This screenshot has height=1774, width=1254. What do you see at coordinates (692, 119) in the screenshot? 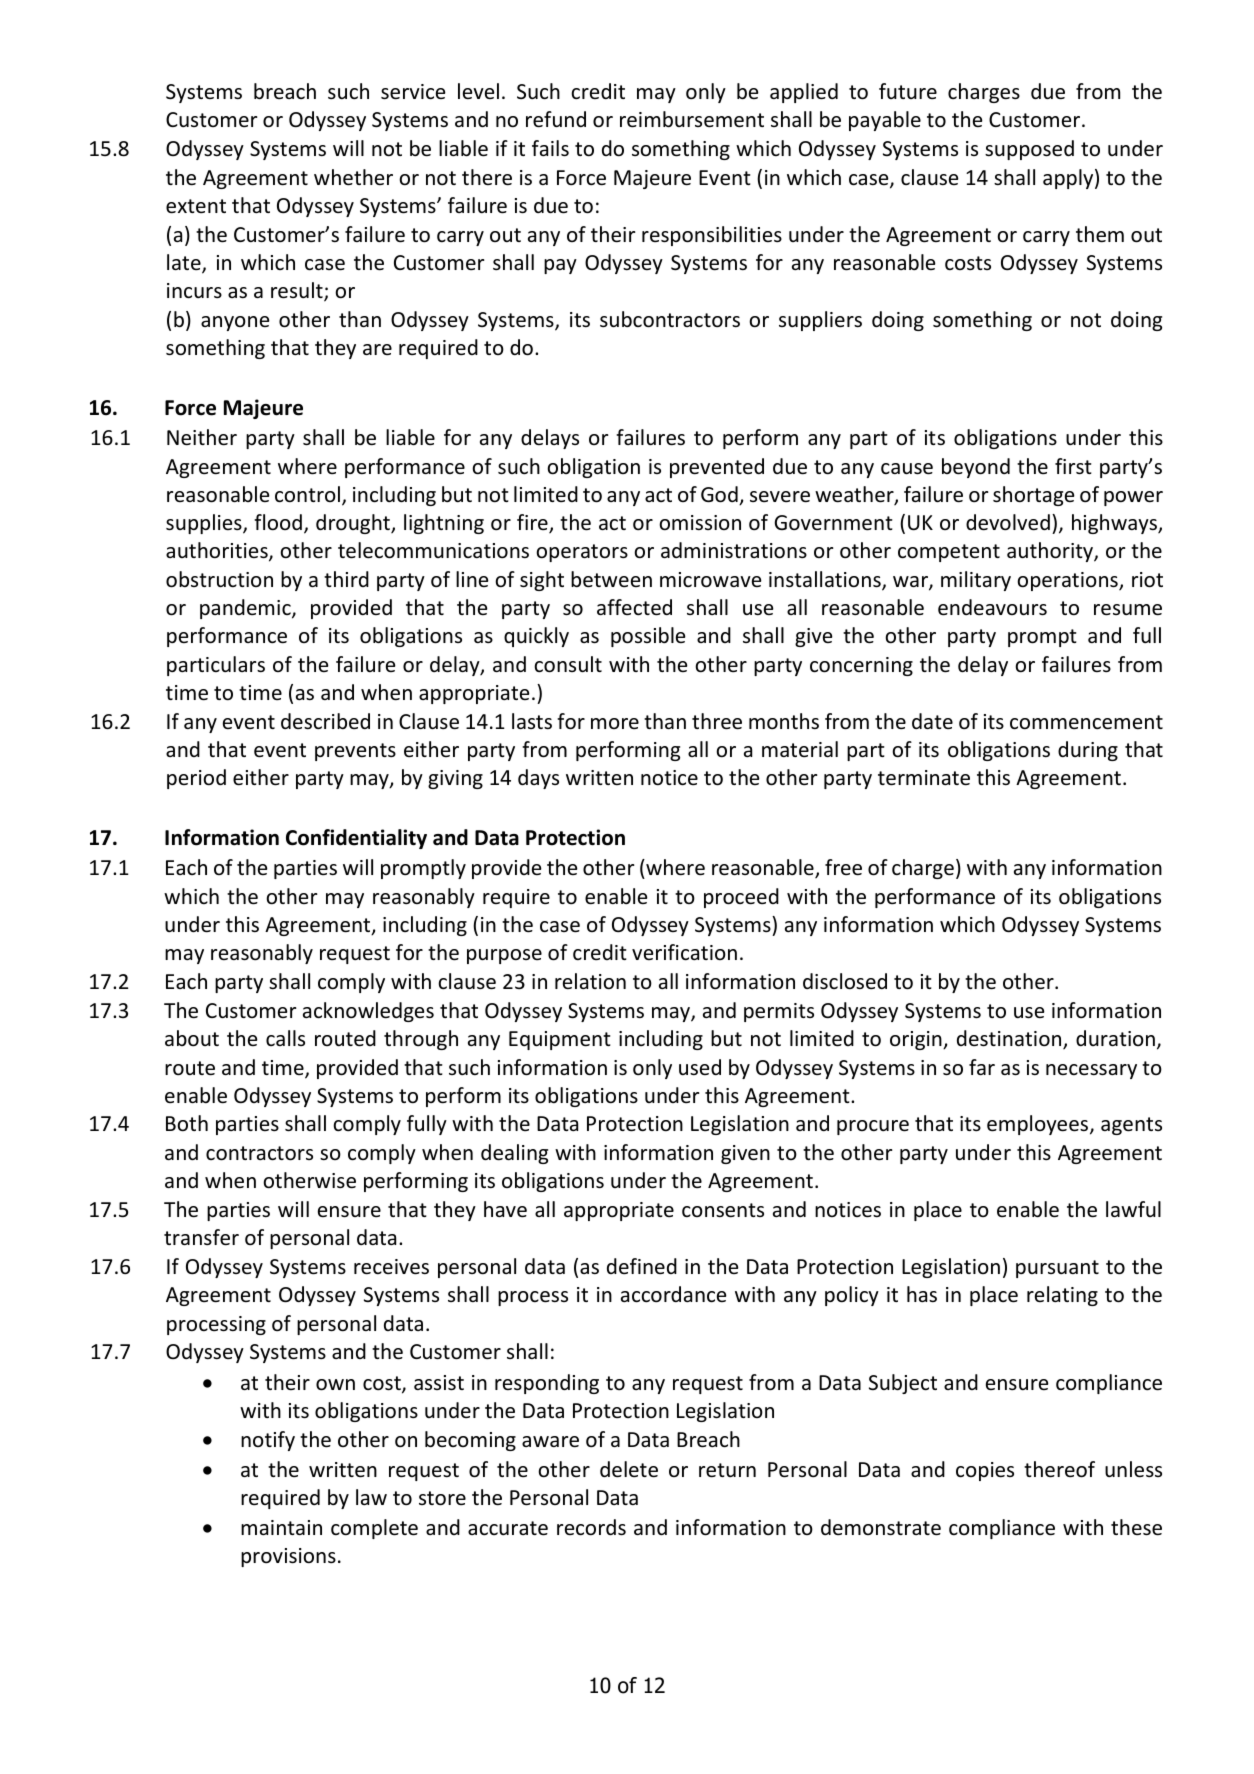
I see `reimbursement` at bounding box center [692, 119].
